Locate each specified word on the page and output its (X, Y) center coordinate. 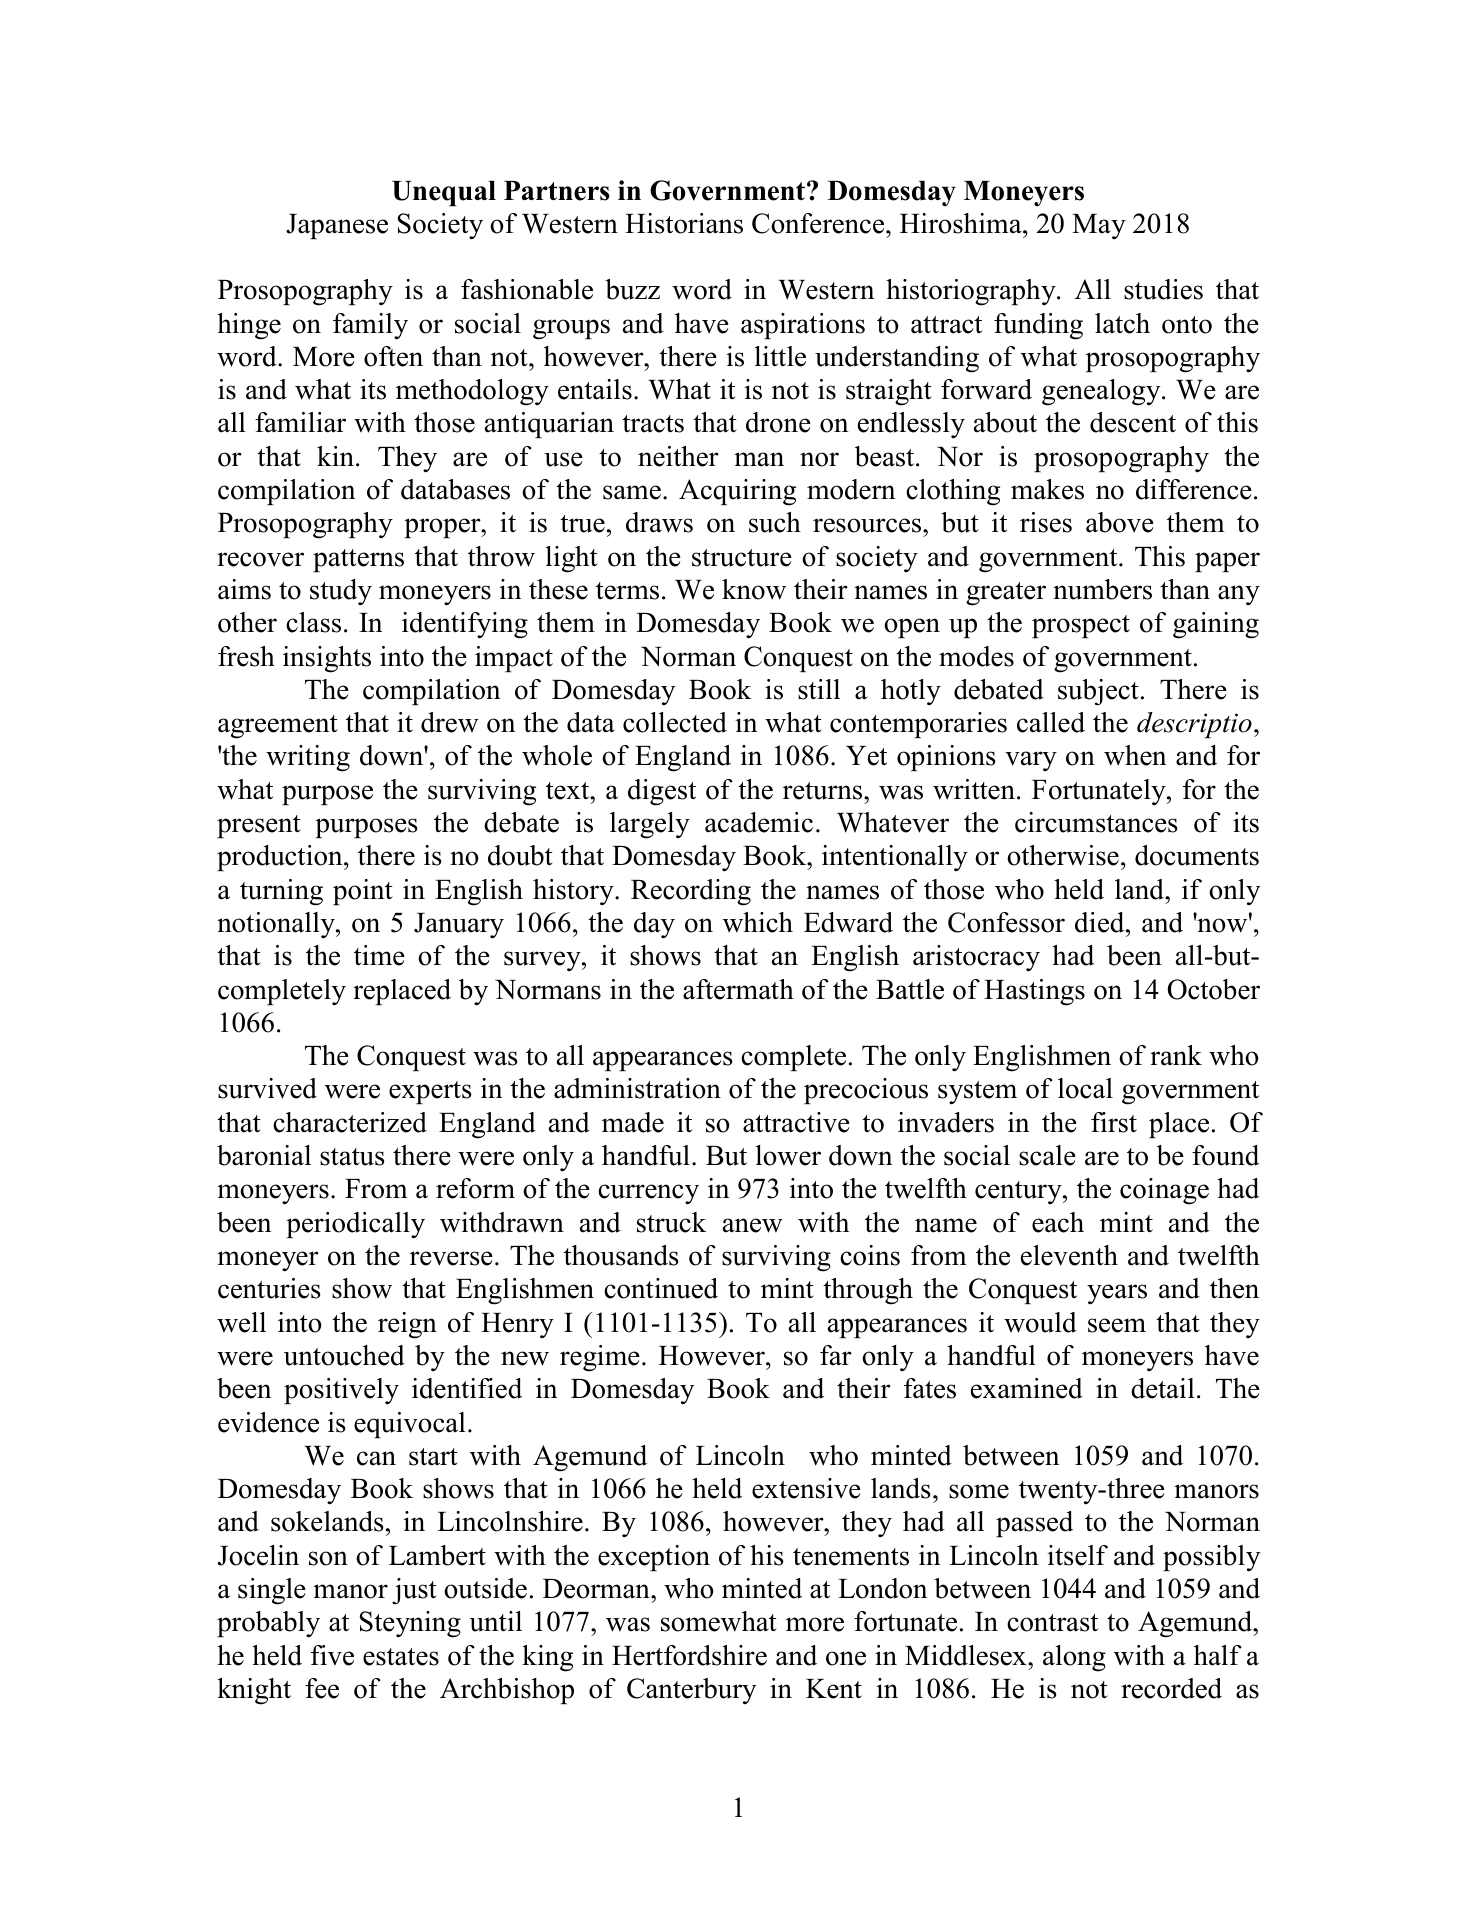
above (1120, 522)
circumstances (1096, 822)
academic (759, 822)
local (1085, 1088)
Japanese (337, 226)
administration (637, 1088)
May (1099, 226)
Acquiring (737, 492)
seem (1117, 1325)
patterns (358, 560)
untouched (344, 1355)
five (332, 1655)
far (836, 1355)
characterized (350, 1122)
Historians (684, 223)
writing (308, 758)
